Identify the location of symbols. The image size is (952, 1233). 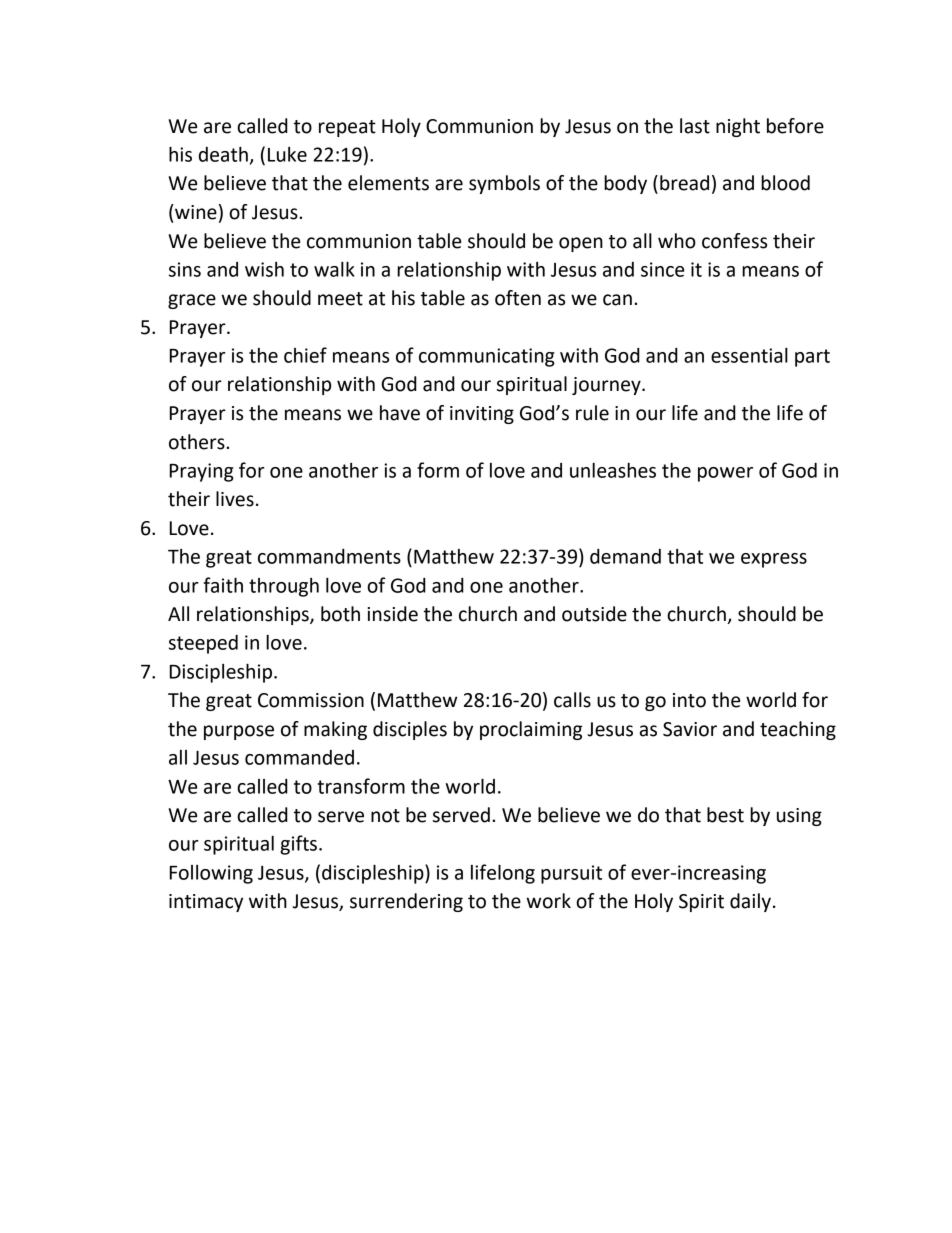
(504, 184).
